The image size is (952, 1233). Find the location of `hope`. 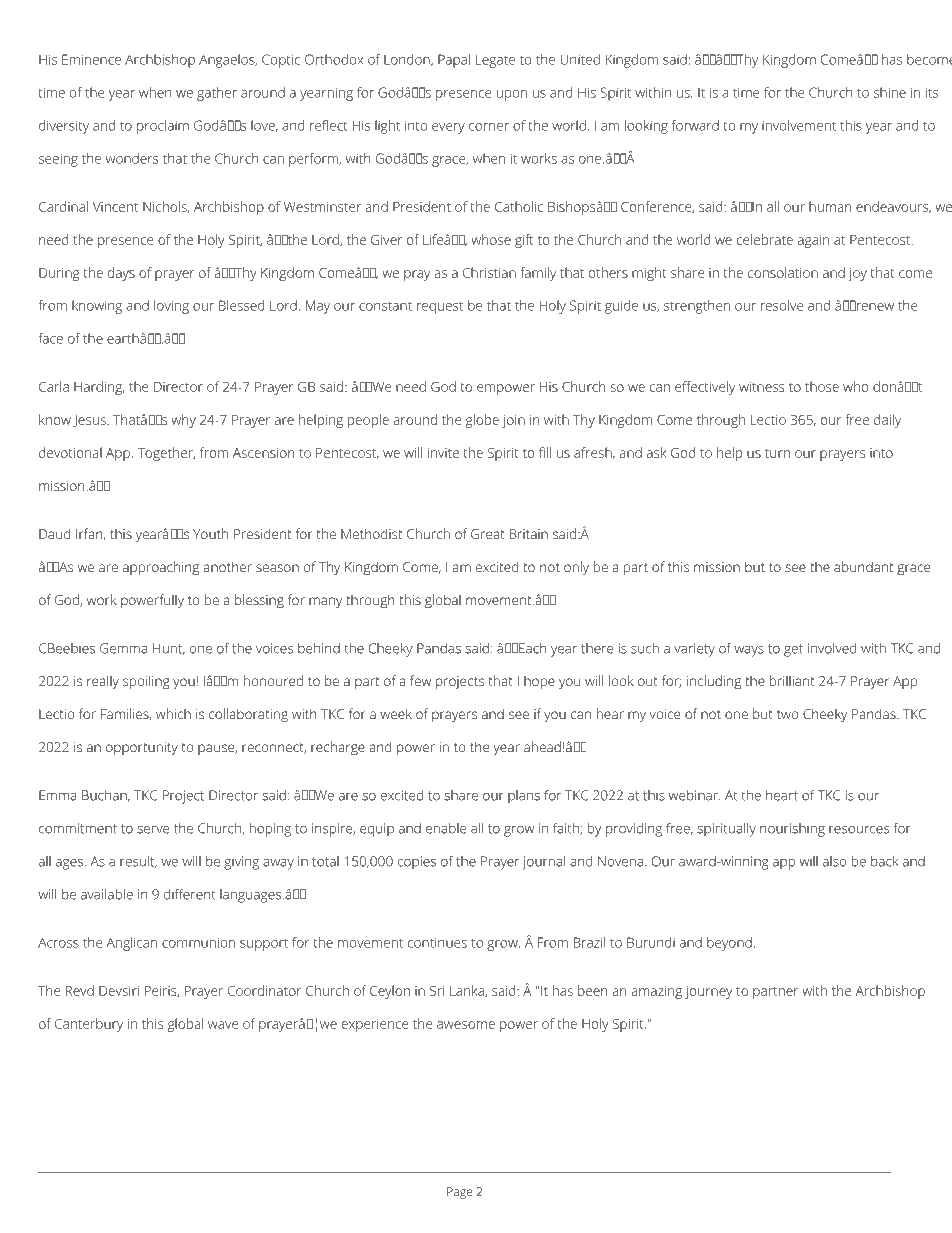

hope is located at coordinates (539, 682).
